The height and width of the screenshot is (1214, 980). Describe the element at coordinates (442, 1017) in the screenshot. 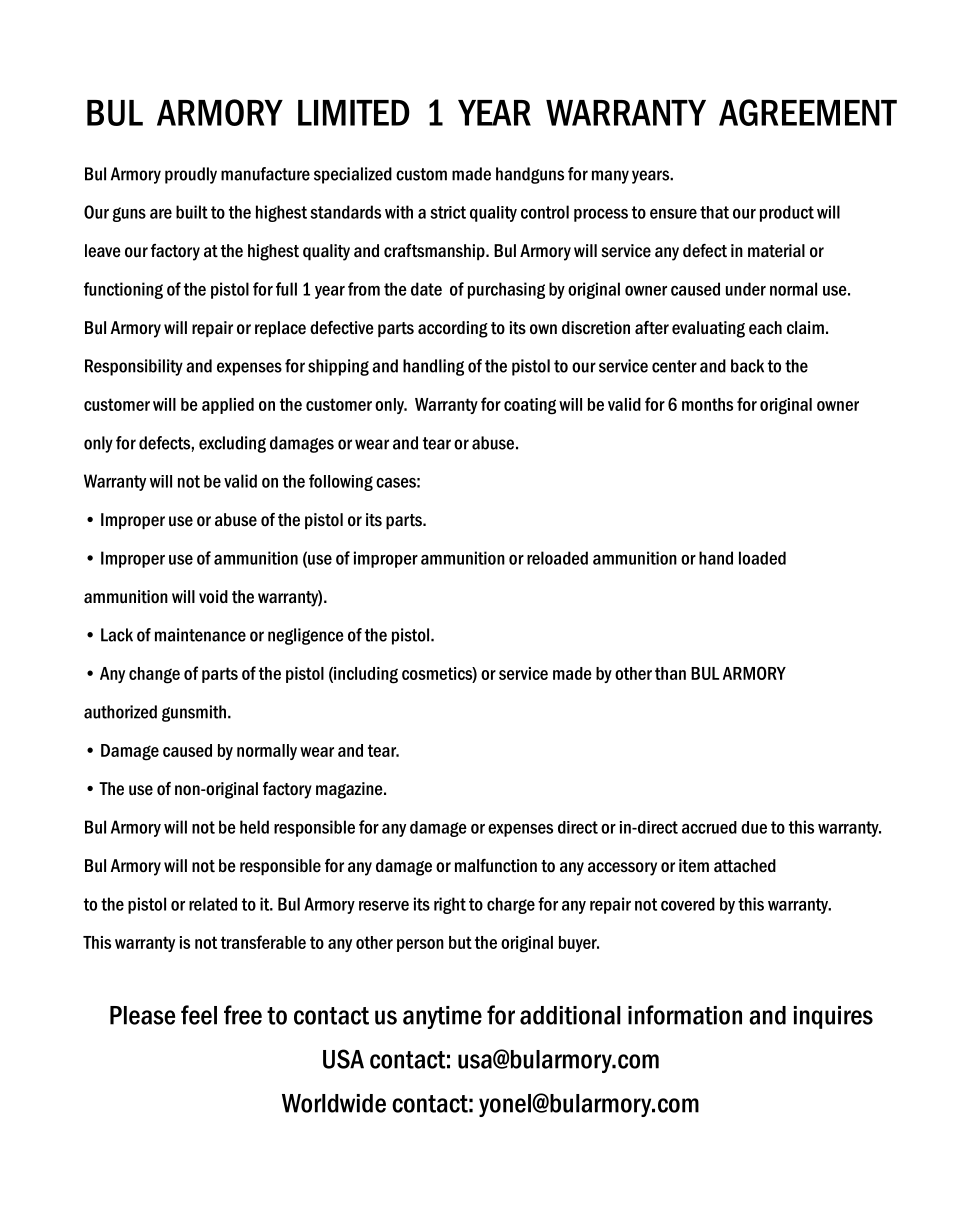

I see `anytime` at that location.
